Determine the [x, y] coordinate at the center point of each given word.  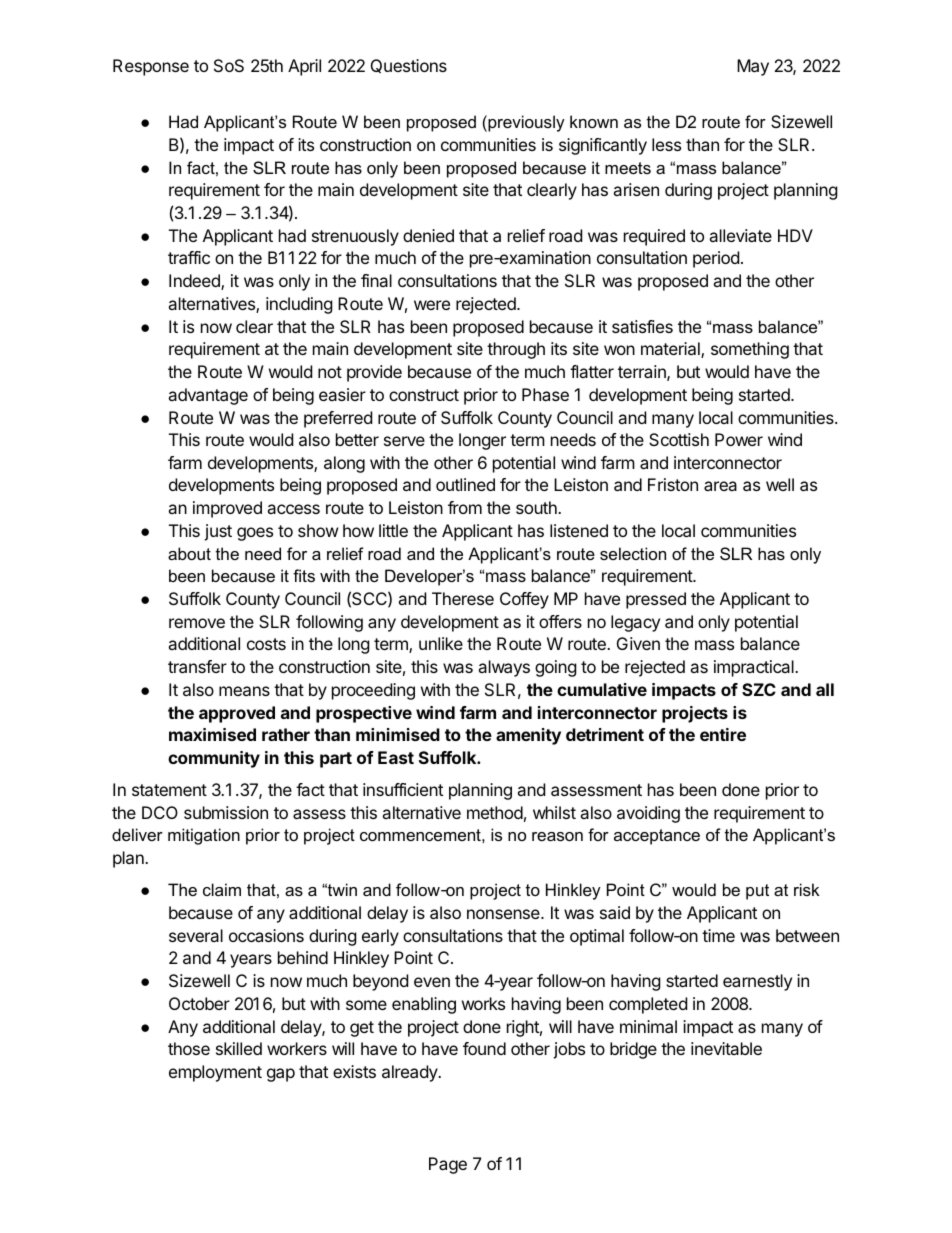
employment [215, 1073]
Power [739, 439]
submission [226, 812]
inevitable [726, 1048]
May [753, 67]
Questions [409, 66]
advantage [208, 396]
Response [151, 67]
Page [448, 1165]
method [495, 812]
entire [723, 734]
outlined [465, 484]
